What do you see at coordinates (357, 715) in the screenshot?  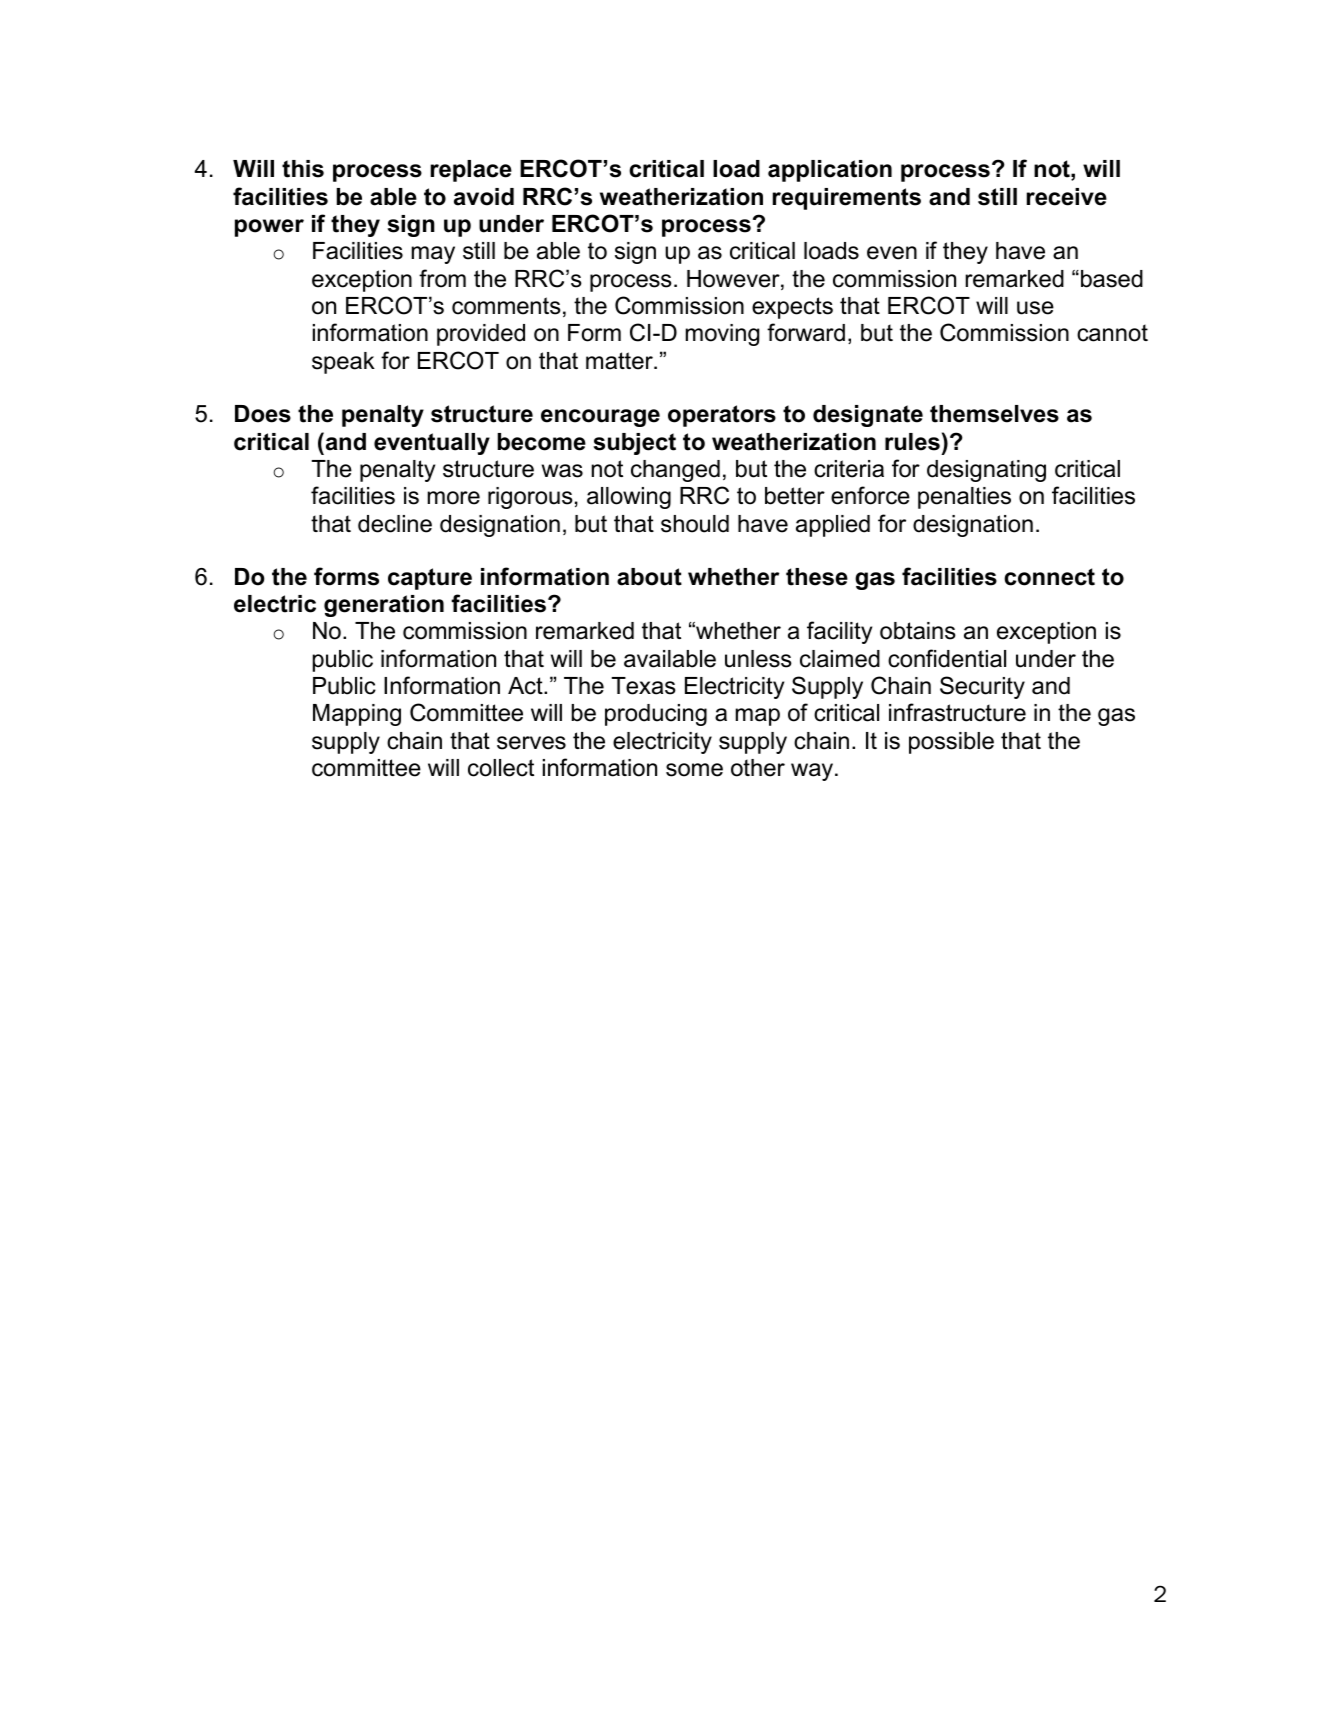 I see `Mapping` at bounding box center [357, 715].
